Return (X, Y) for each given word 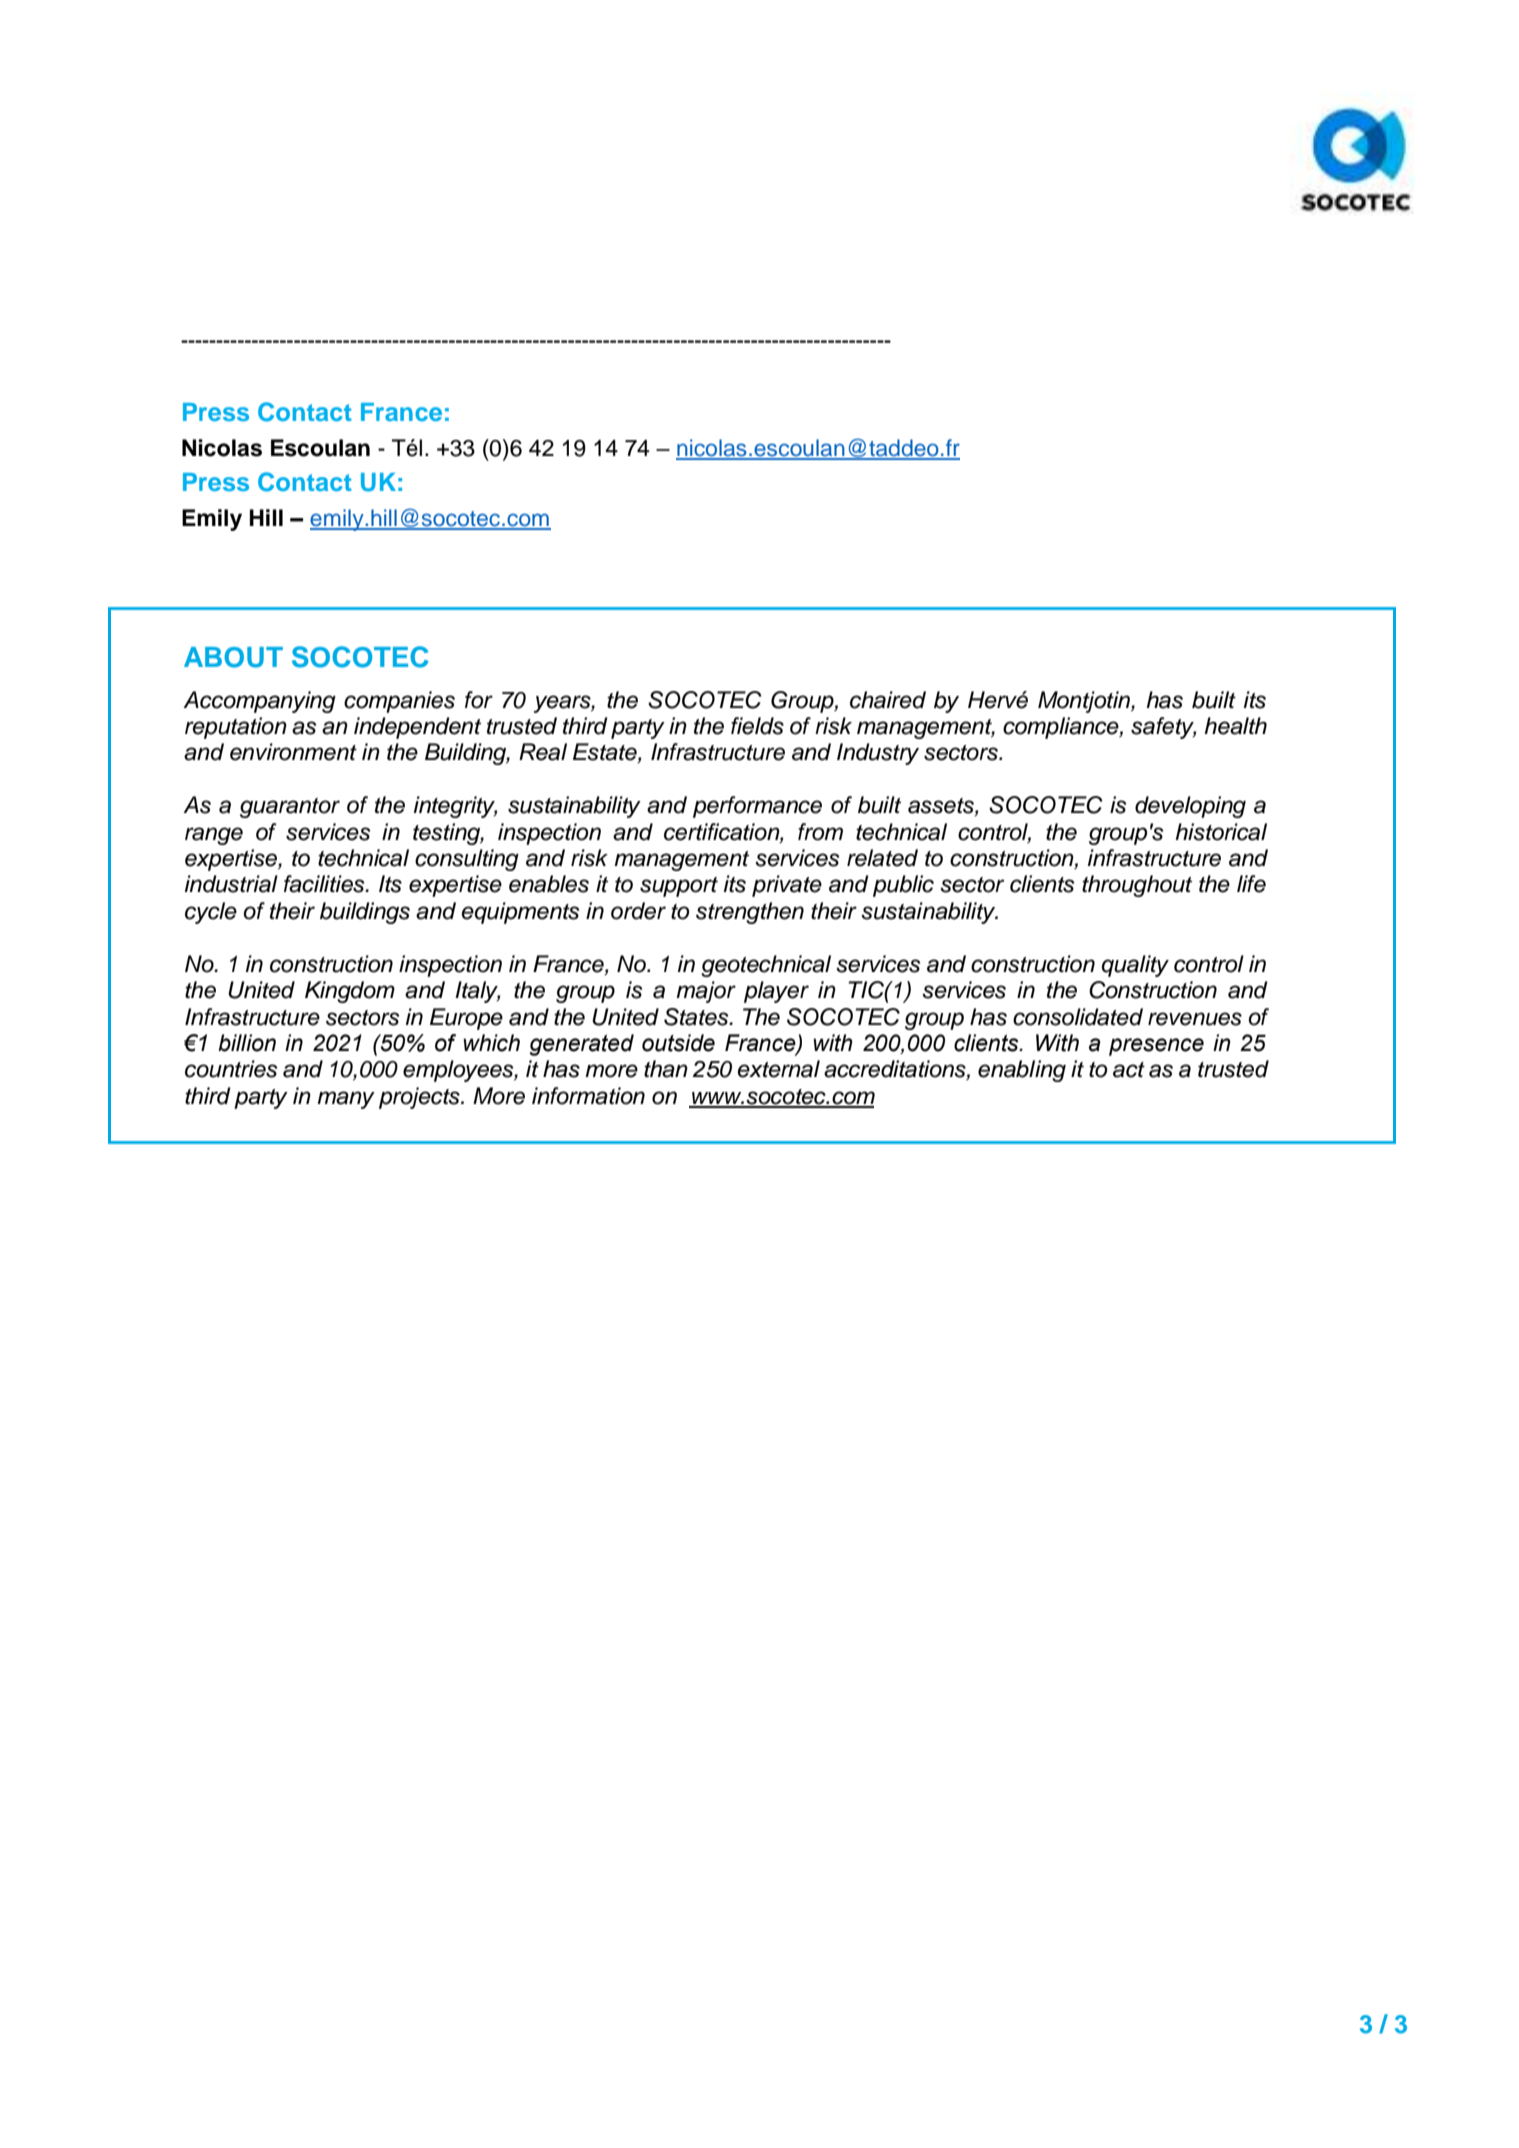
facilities (325, 884)
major (706, 992)
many (346, 1100)
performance (757, 807)
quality (1135, 966)
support (679, 887)
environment (293, 752)
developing (1190, 807)
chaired (888, 700)
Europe (466, 1019)
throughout (1137, 886)
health (1235, 726)
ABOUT (233, 657)
